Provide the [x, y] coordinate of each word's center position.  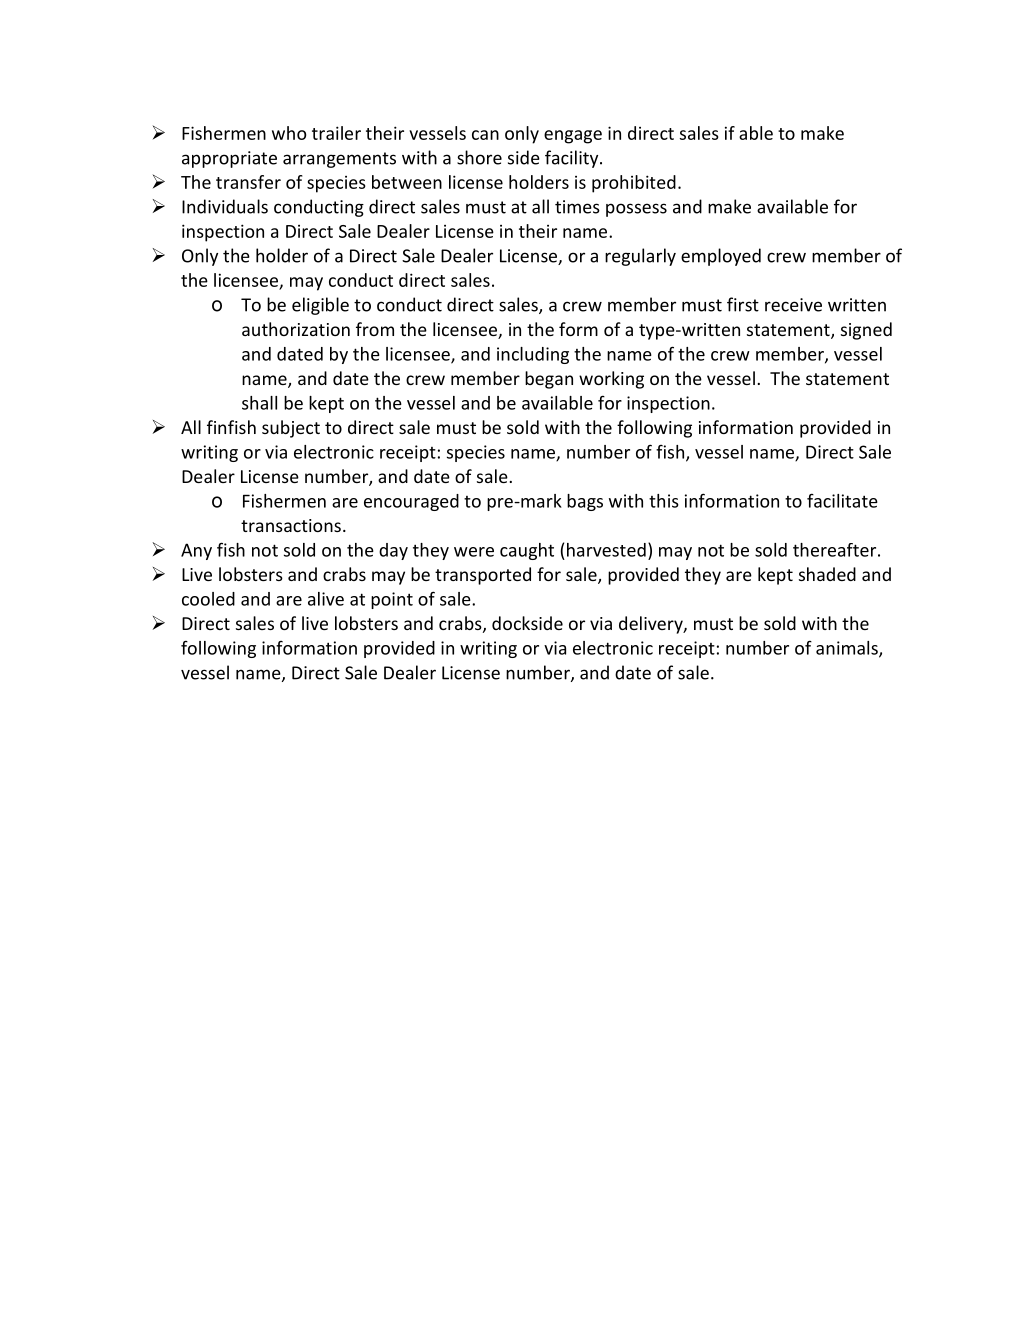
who [289, 133]
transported [483, 576]
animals [848, 649]
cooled [208, 599]
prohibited [634, 184]
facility [573, 159]
